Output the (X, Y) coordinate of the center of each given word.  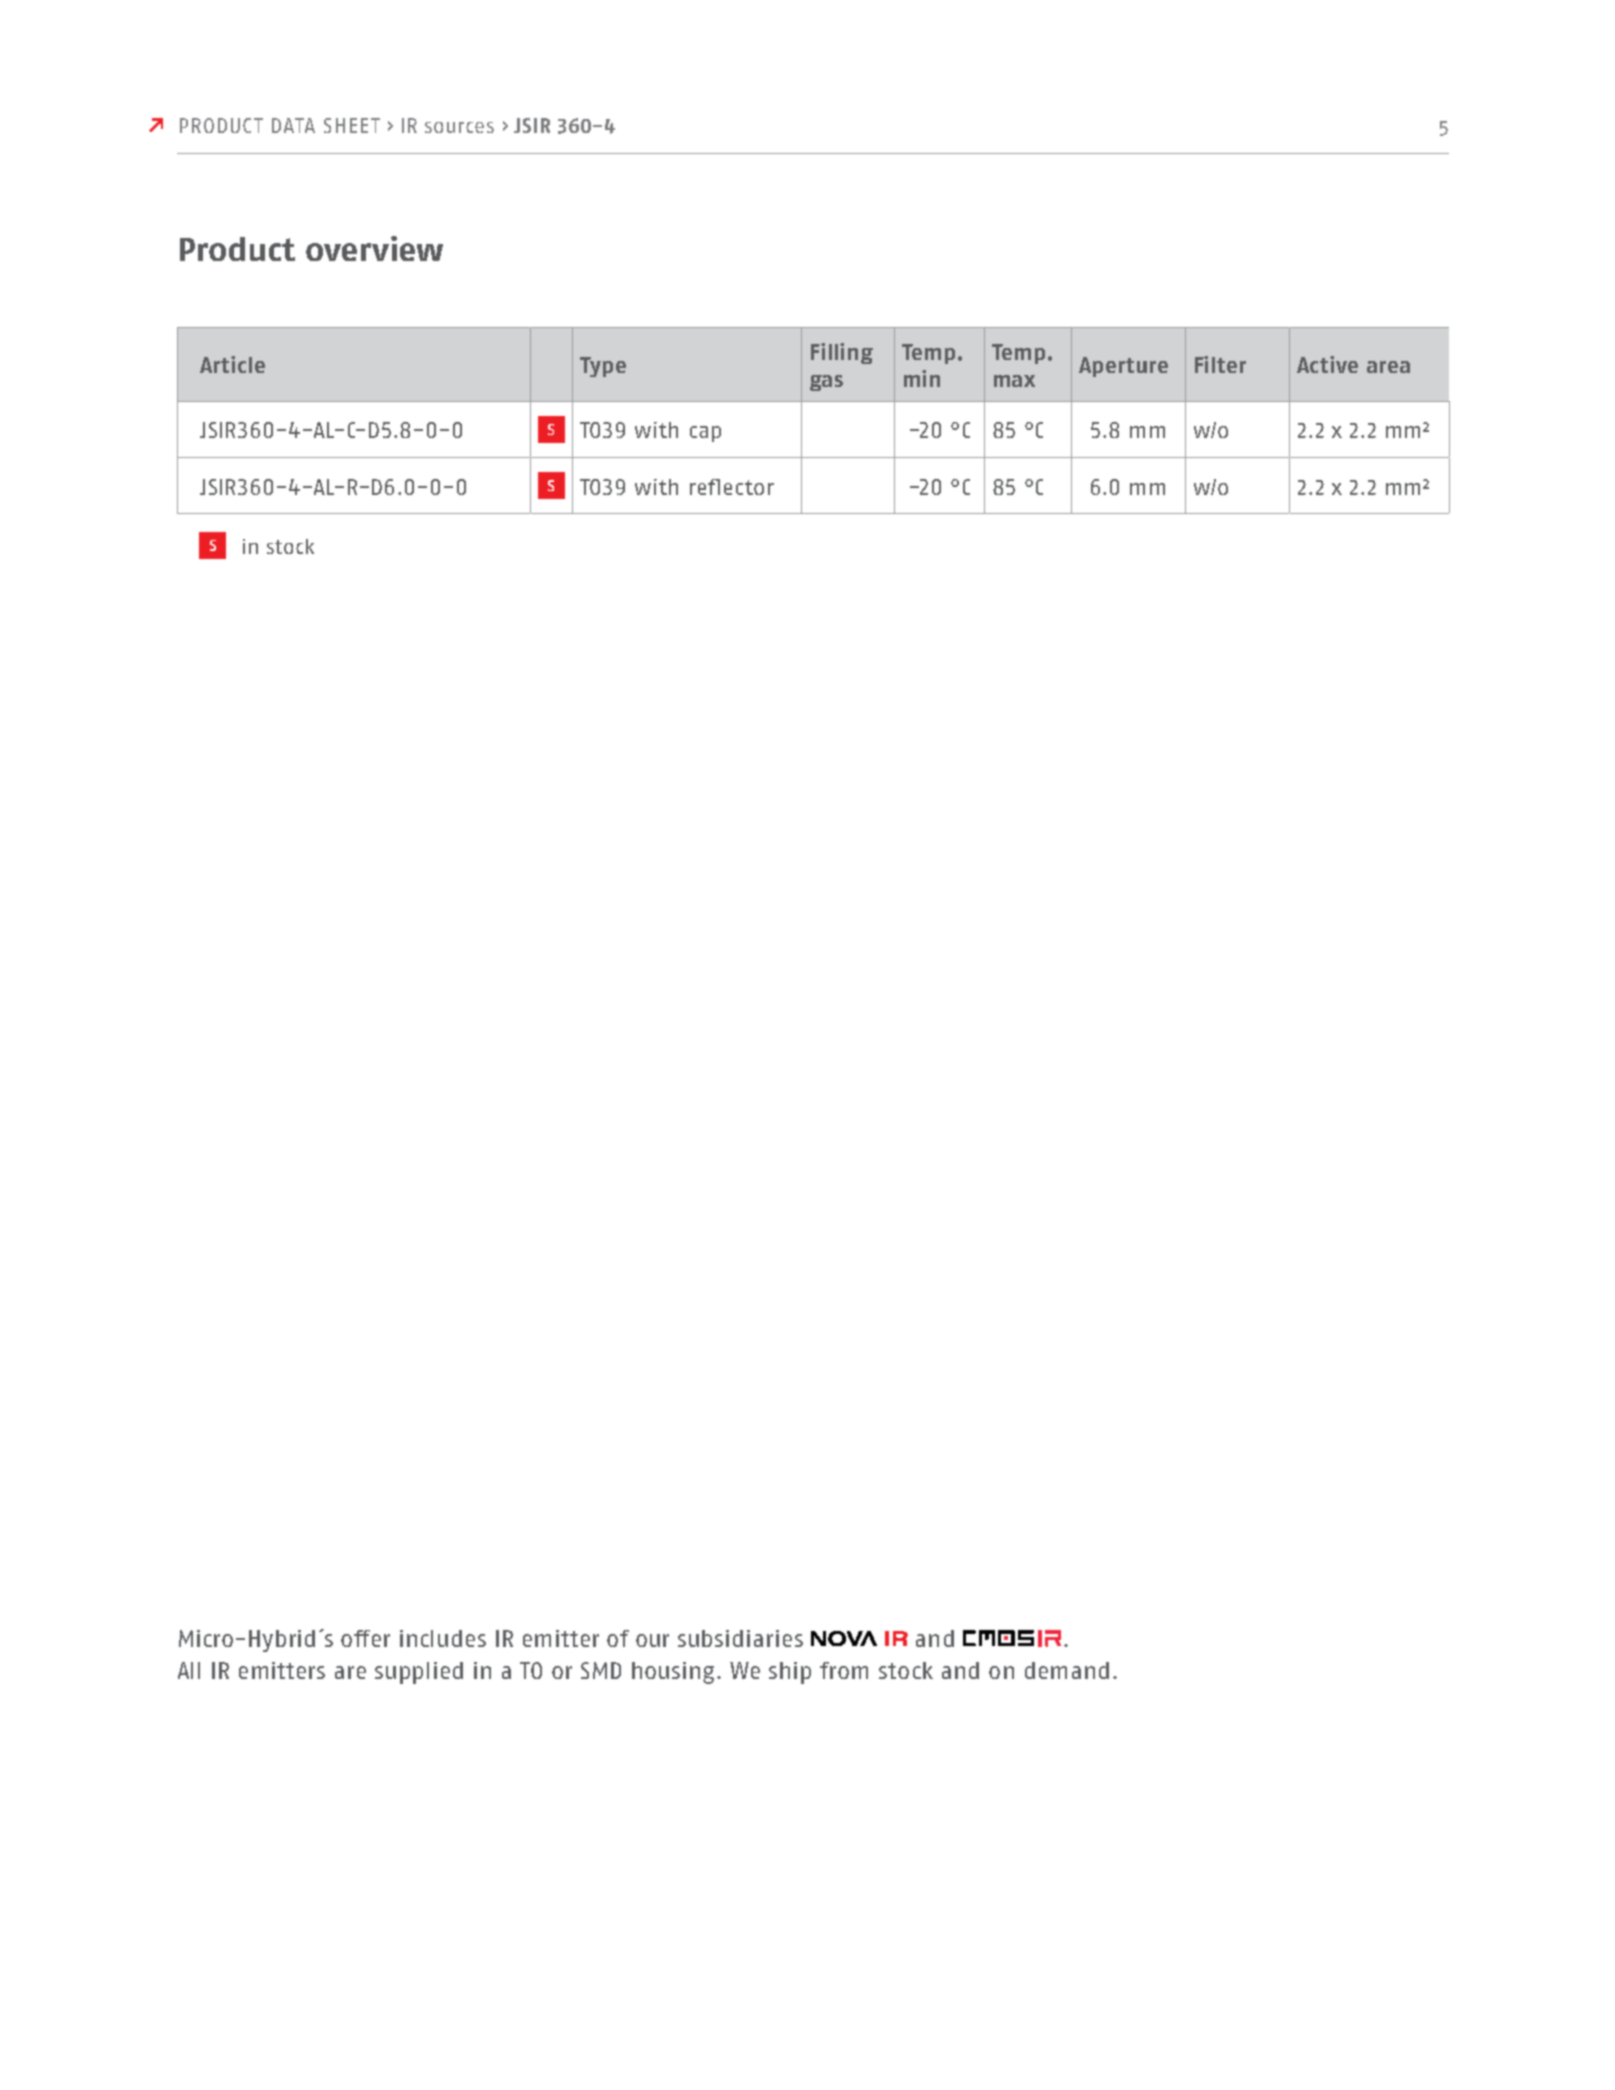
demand (1067, 1670)
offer (365, 1638)
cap (705, 434)
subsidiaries (740, 1638)
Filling (842, 353)
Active (1327, 364)
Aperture (1123, 367)
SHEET (352, 125)
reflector (732, 487)
